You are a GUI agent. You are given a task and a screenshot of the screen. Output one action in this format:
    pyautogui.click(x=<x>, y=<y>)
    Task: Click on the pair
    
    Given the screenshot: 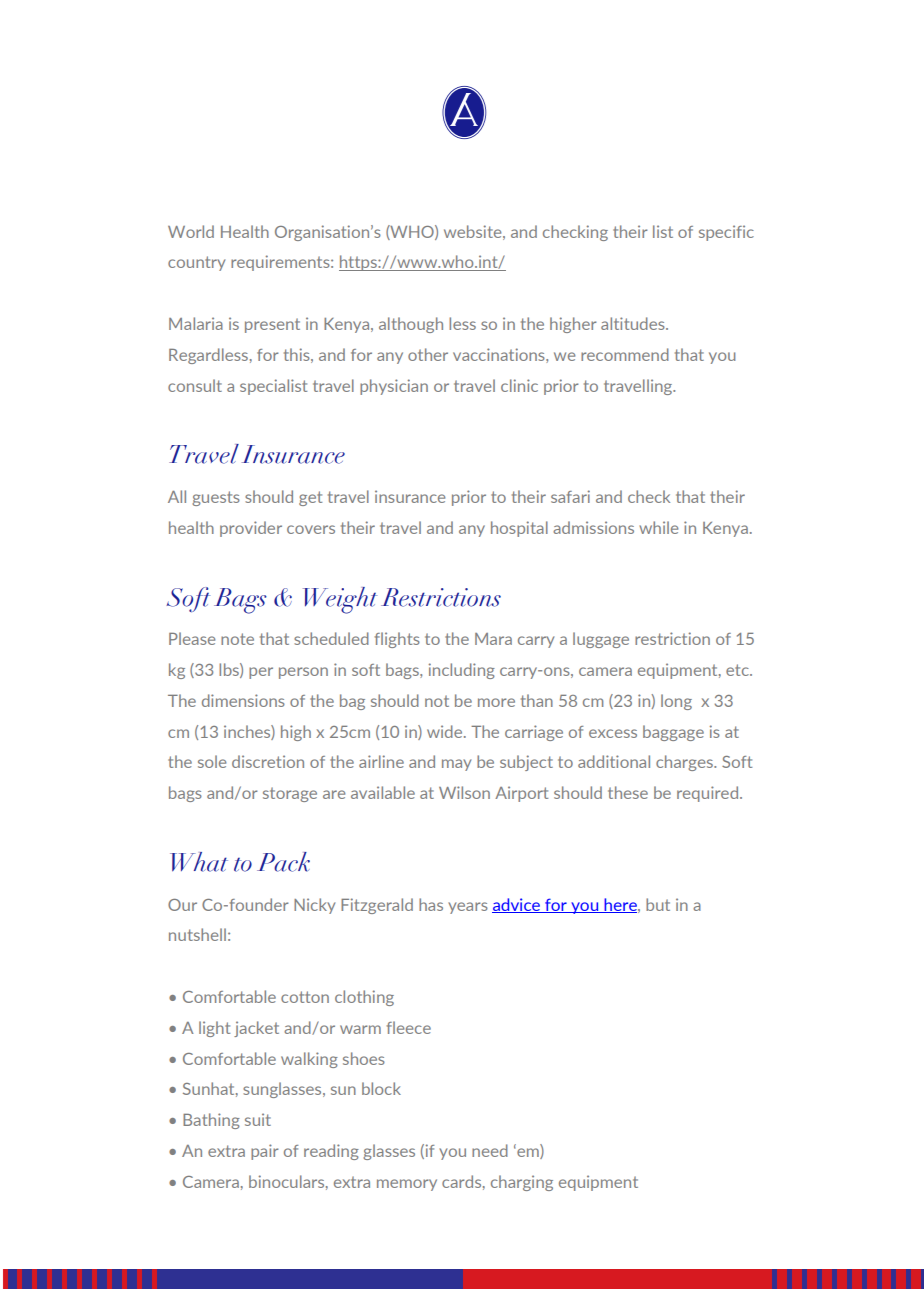 What is the action you would take?
    pyautogui.click(x=265, y=1152)
